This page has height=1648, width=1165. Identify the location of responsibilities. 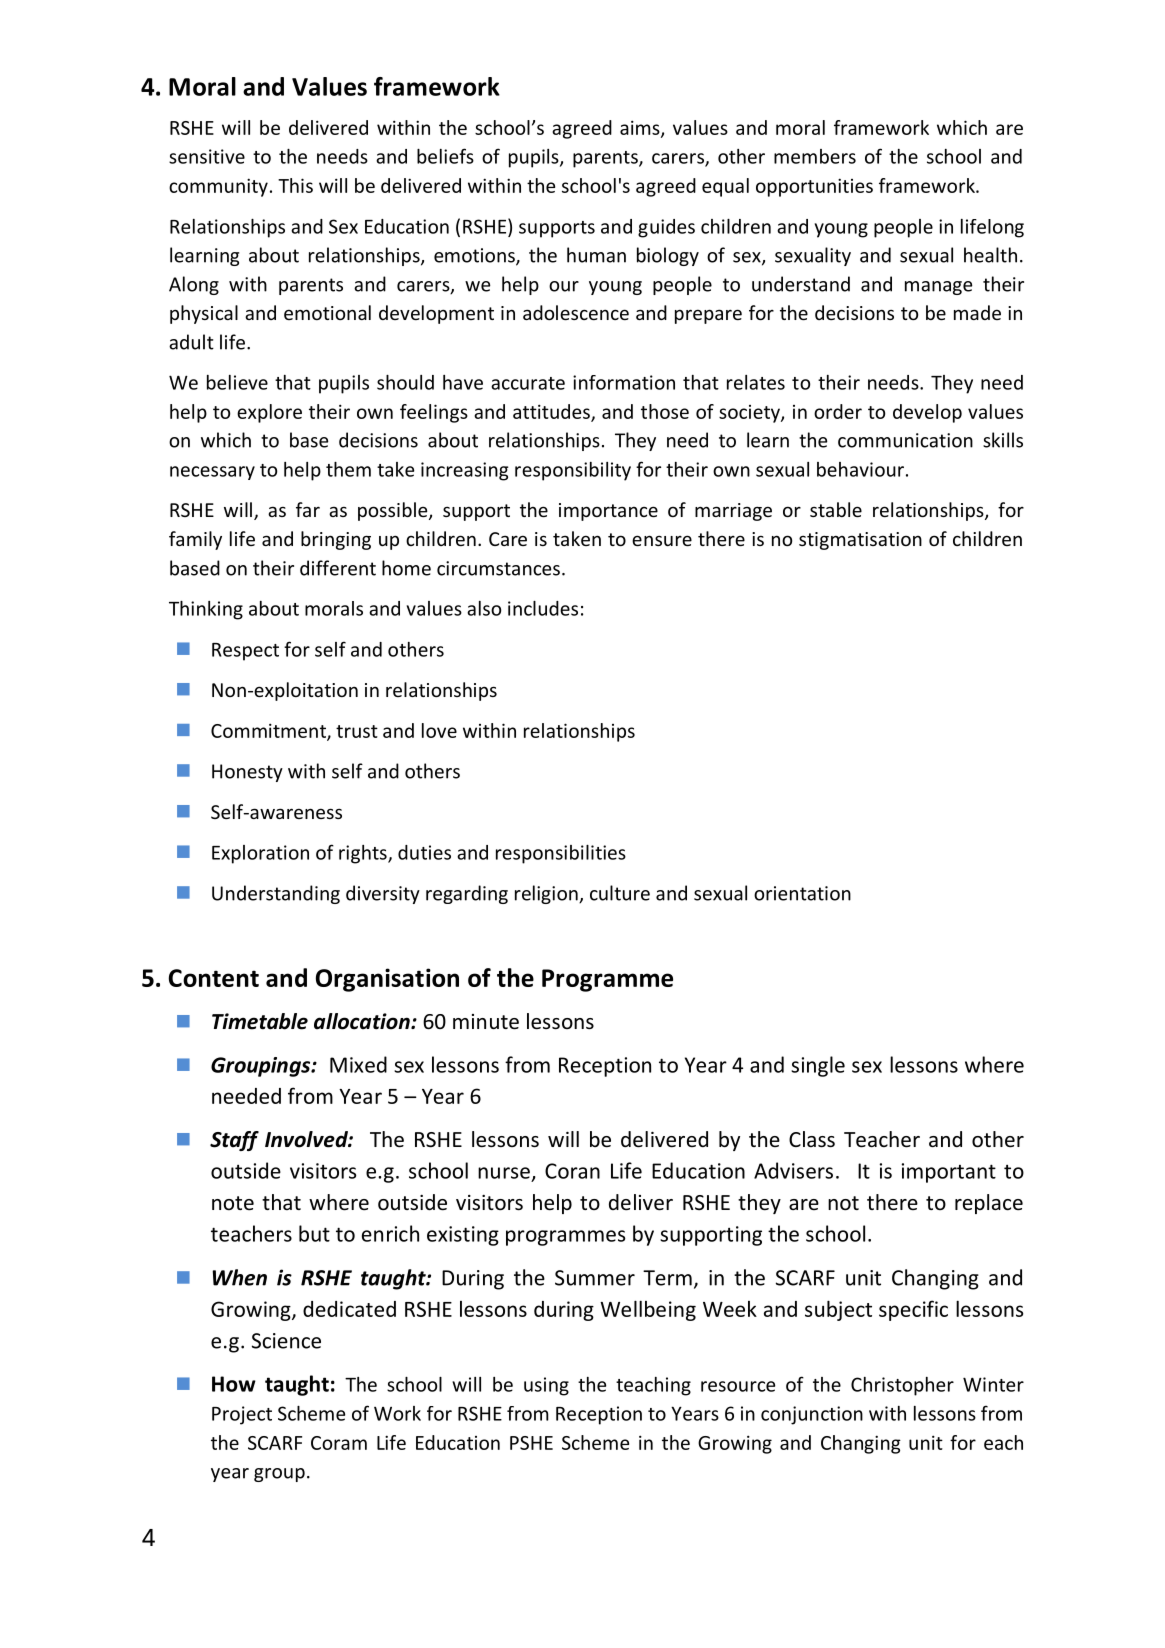
(561, 854).
